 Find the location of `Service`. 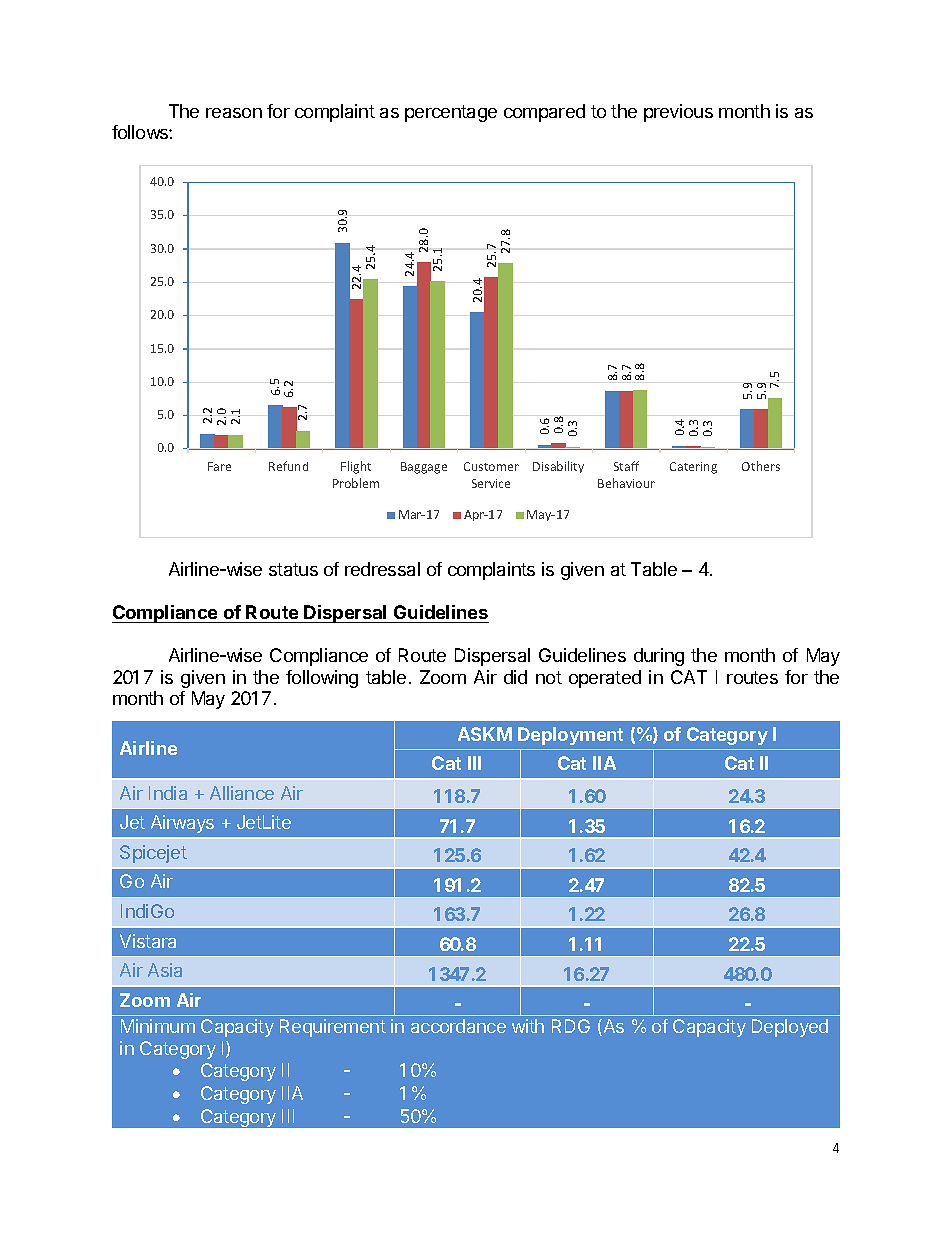

Service is located at coordinates (491, 483).
